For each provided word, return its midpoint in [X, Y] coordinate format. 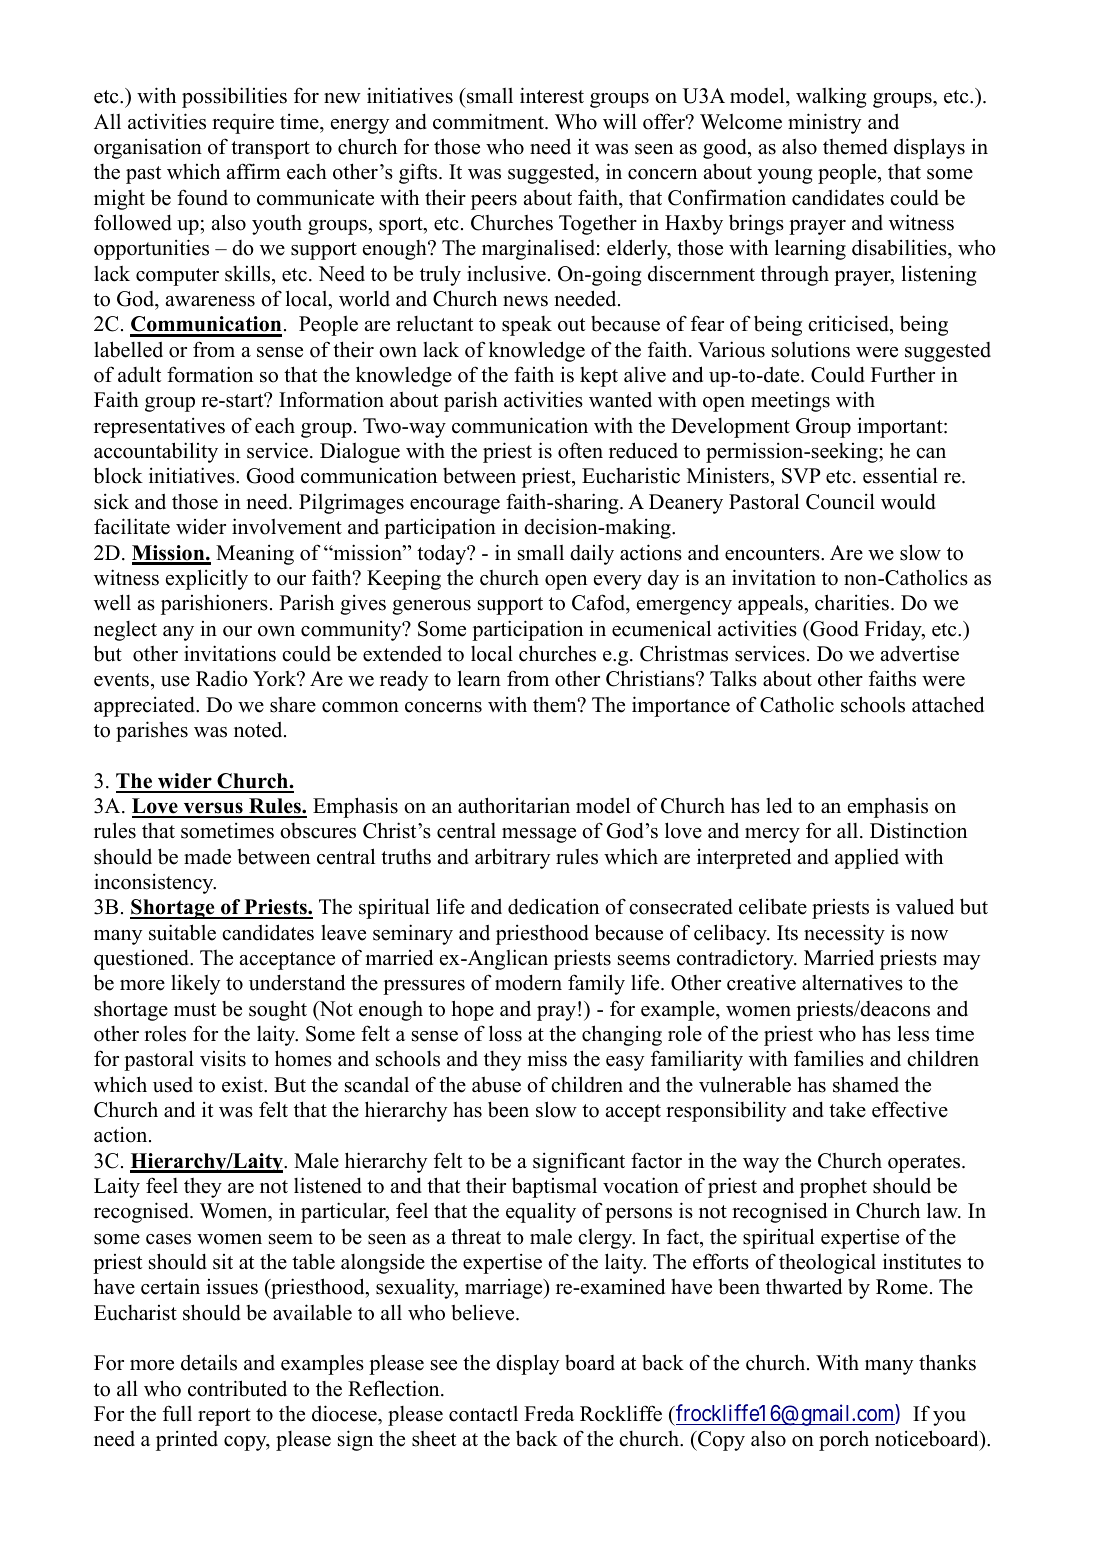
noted [259, 729]
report [224, 1417]
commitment [489, 121]
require [243, 123]
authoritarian [514, 805]
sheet [434, 1439]
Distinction [918, 830]
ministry [824, 123]
